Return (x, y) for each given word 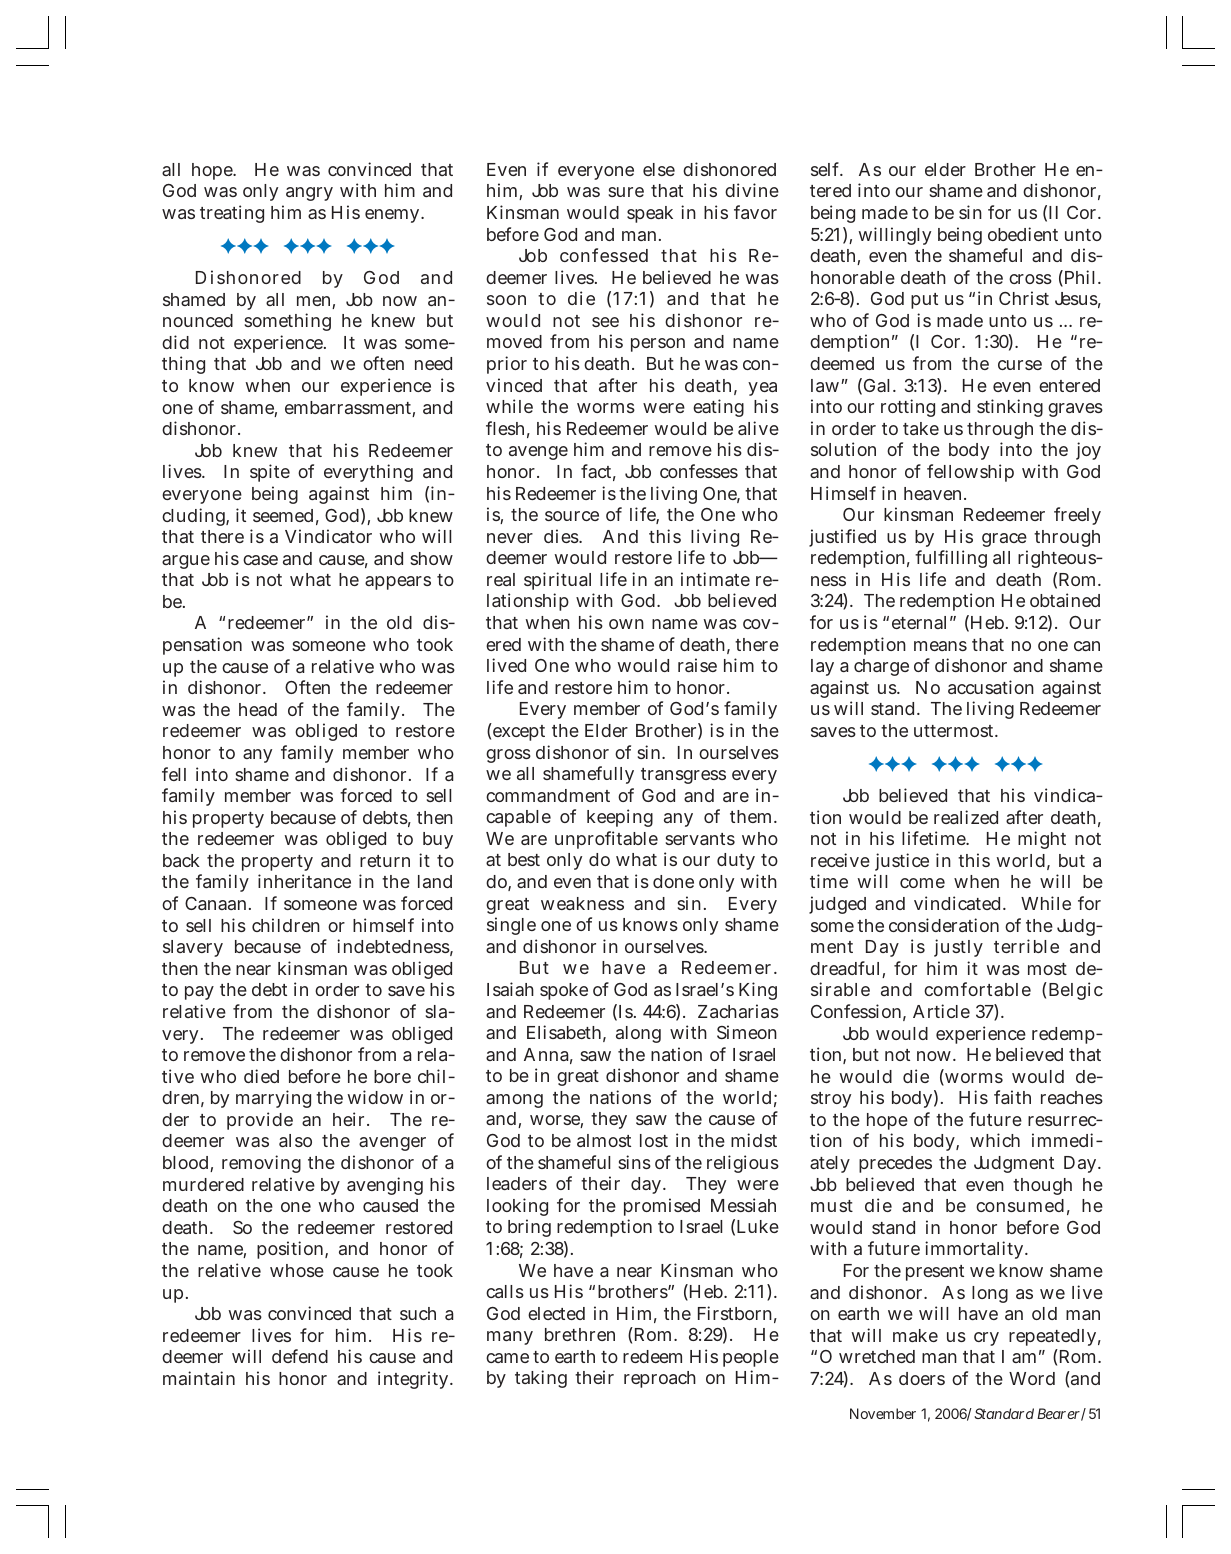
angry (309, 194)
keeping (620, 818)
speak (650, 214)
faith (1012, 1097)
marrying (273, 1099)
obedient (1023, 234)
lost (654, 1140)
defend (300, 1356)
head (258, 709)
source (572, 516)
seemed (283, 515)
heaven (932, 493)
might (1042, 840)
